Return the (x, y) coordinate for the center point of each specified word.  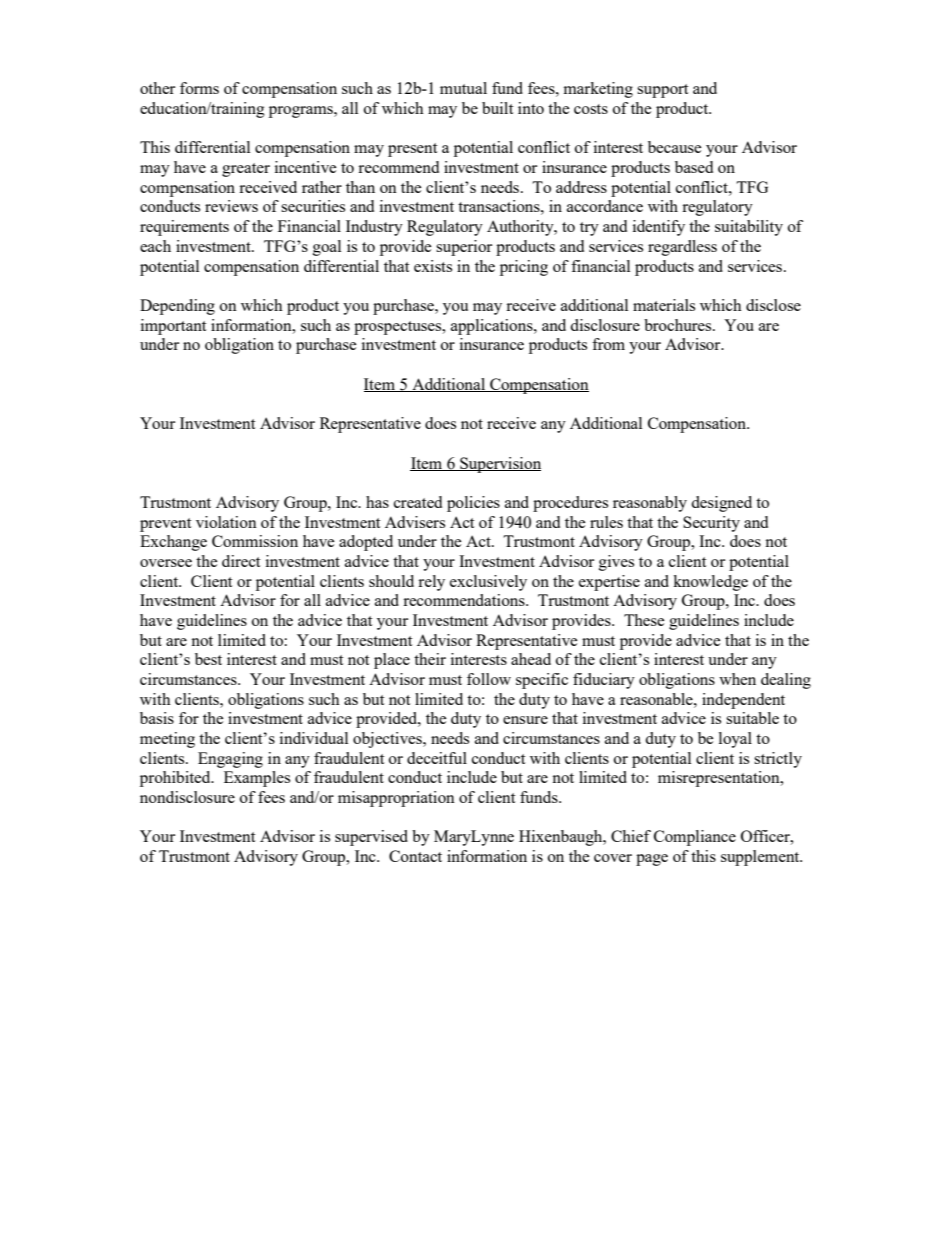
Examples (257, 779)
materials (664, 305)
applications (493, 327)
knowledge (710, 583)
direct (241, 561)
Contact (415, 856)
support (662, 91)
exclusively (488, 583)
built (497, 108)
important (173, 327)
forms (199, 88)
